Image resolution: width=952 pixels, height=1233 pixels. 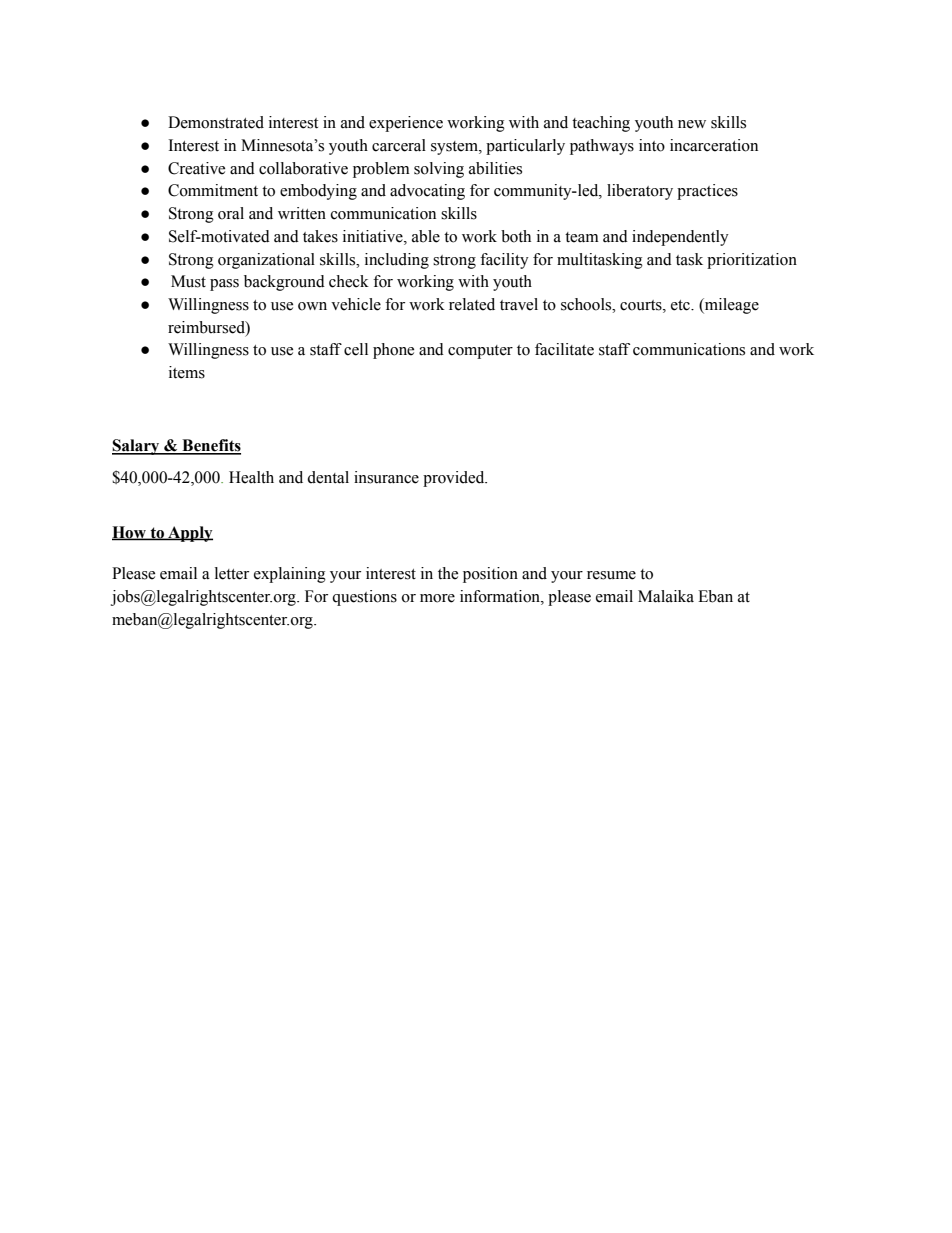 What do you see at coordinates (216, 122) in the page?
I see `Demonstrated` at bounding box center [216, 122].
